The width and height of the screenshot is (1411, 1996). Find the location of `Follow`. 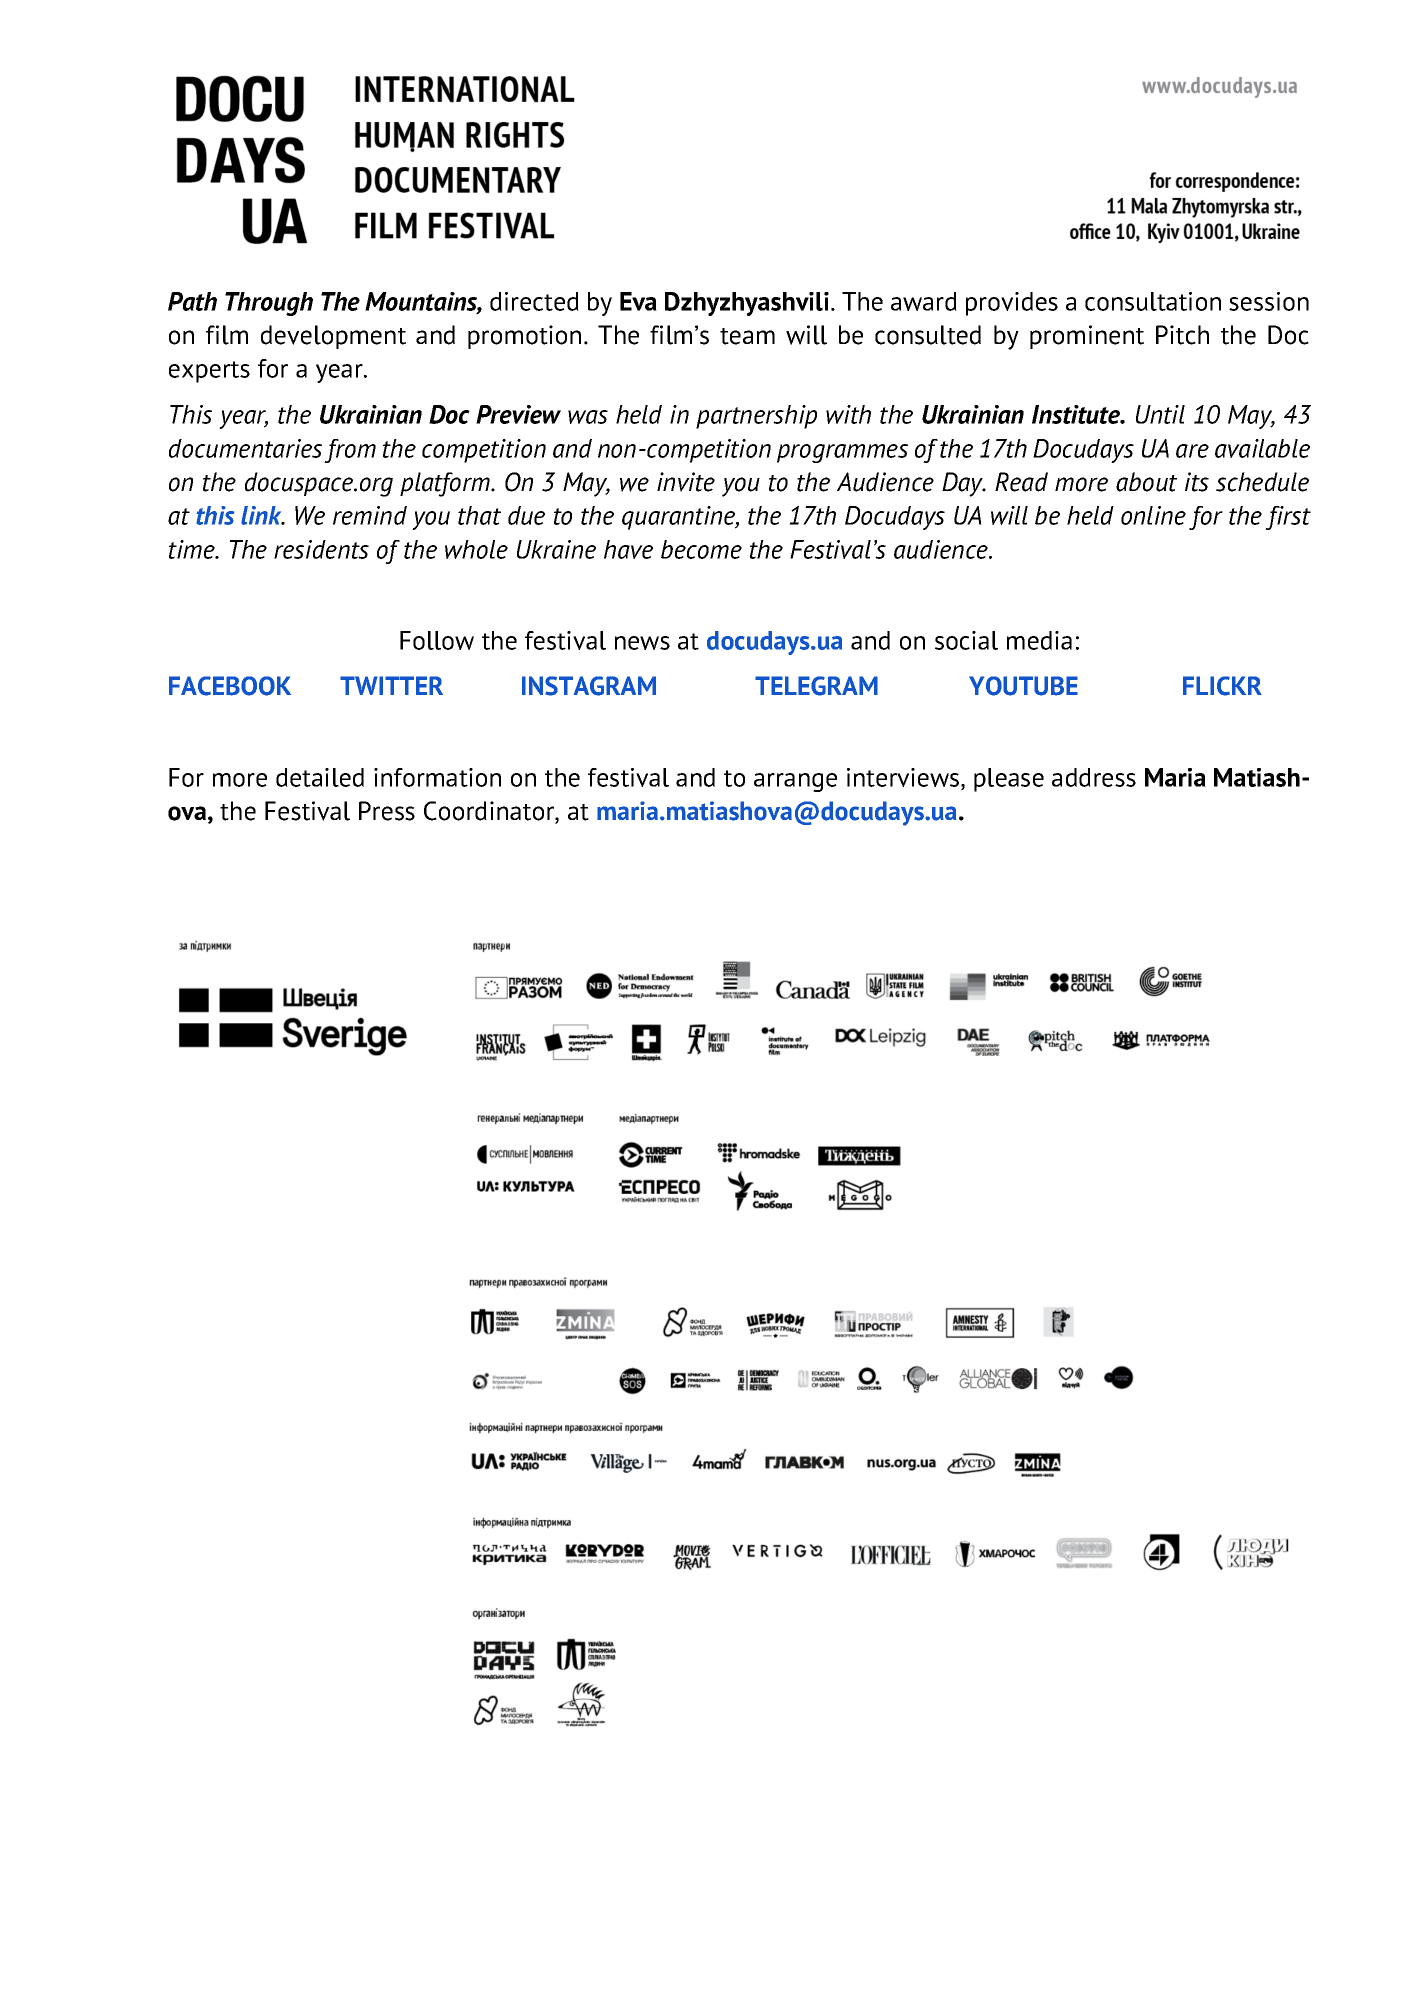

Follow is located at coordinates (437, 640).
